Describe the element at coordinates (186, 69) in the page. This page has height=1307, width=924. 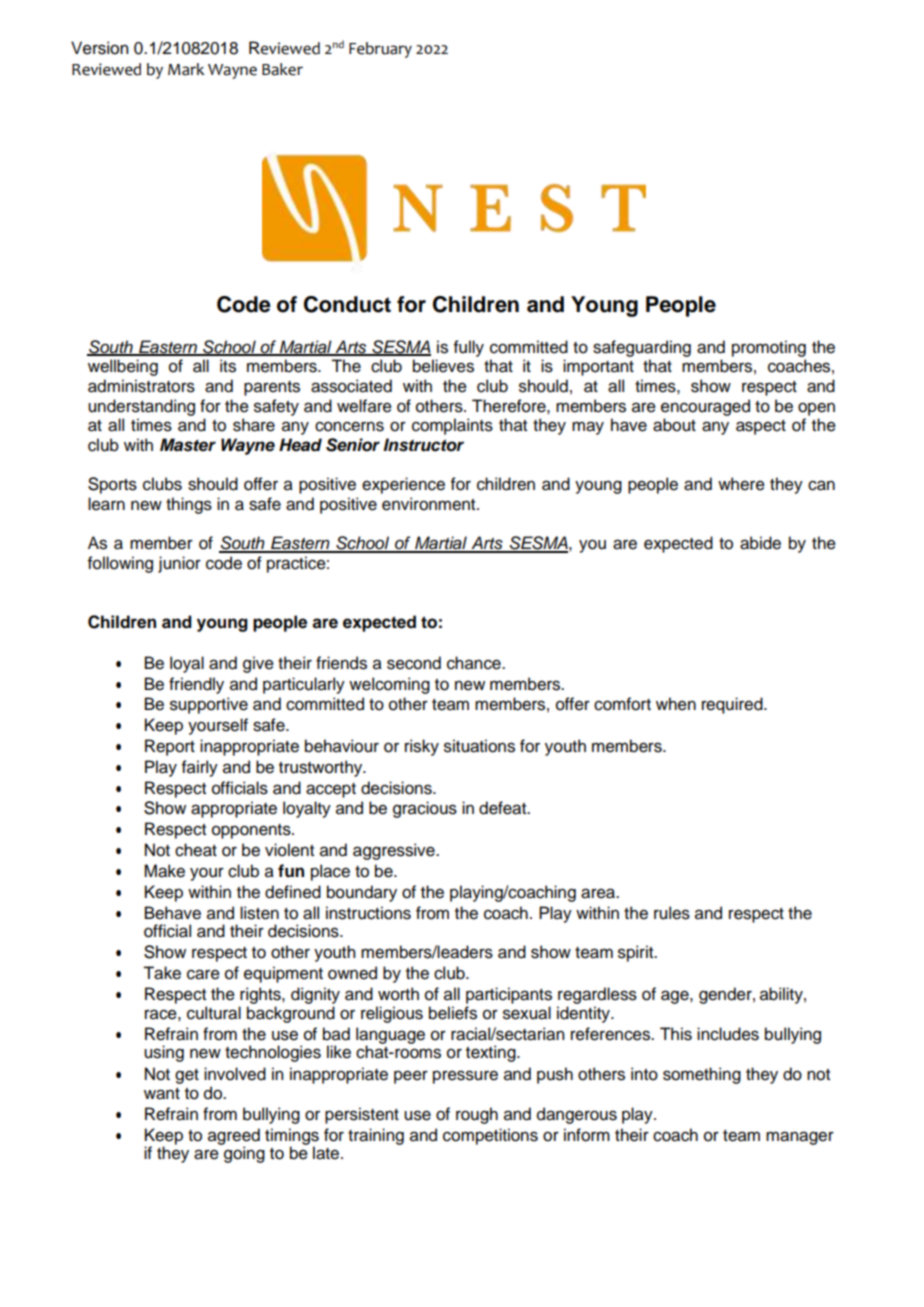
I see `Mark` at that location.
